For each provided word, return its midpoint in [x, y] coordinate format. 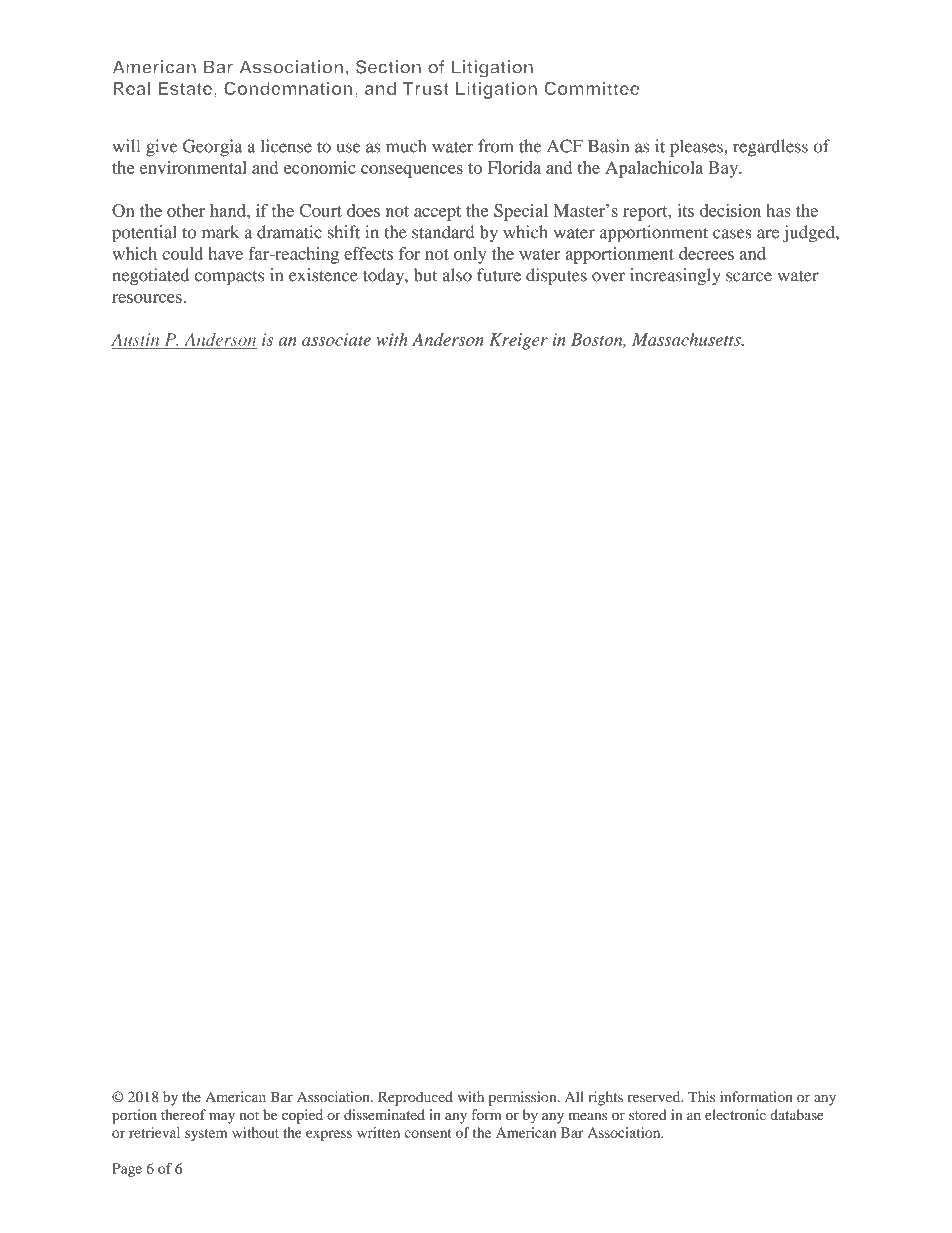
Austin [135, 339]
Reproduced [415, 1098]
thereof [183, 1114]
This [701, 1096]
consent [427, 1133]
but [425, 275]
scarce [749, 277]
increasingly [675, 277]
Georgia [213, 148]
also [457, 275]
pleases [697, 148]
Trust [426, 88]
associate [336, 339]
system [206, 1135]
